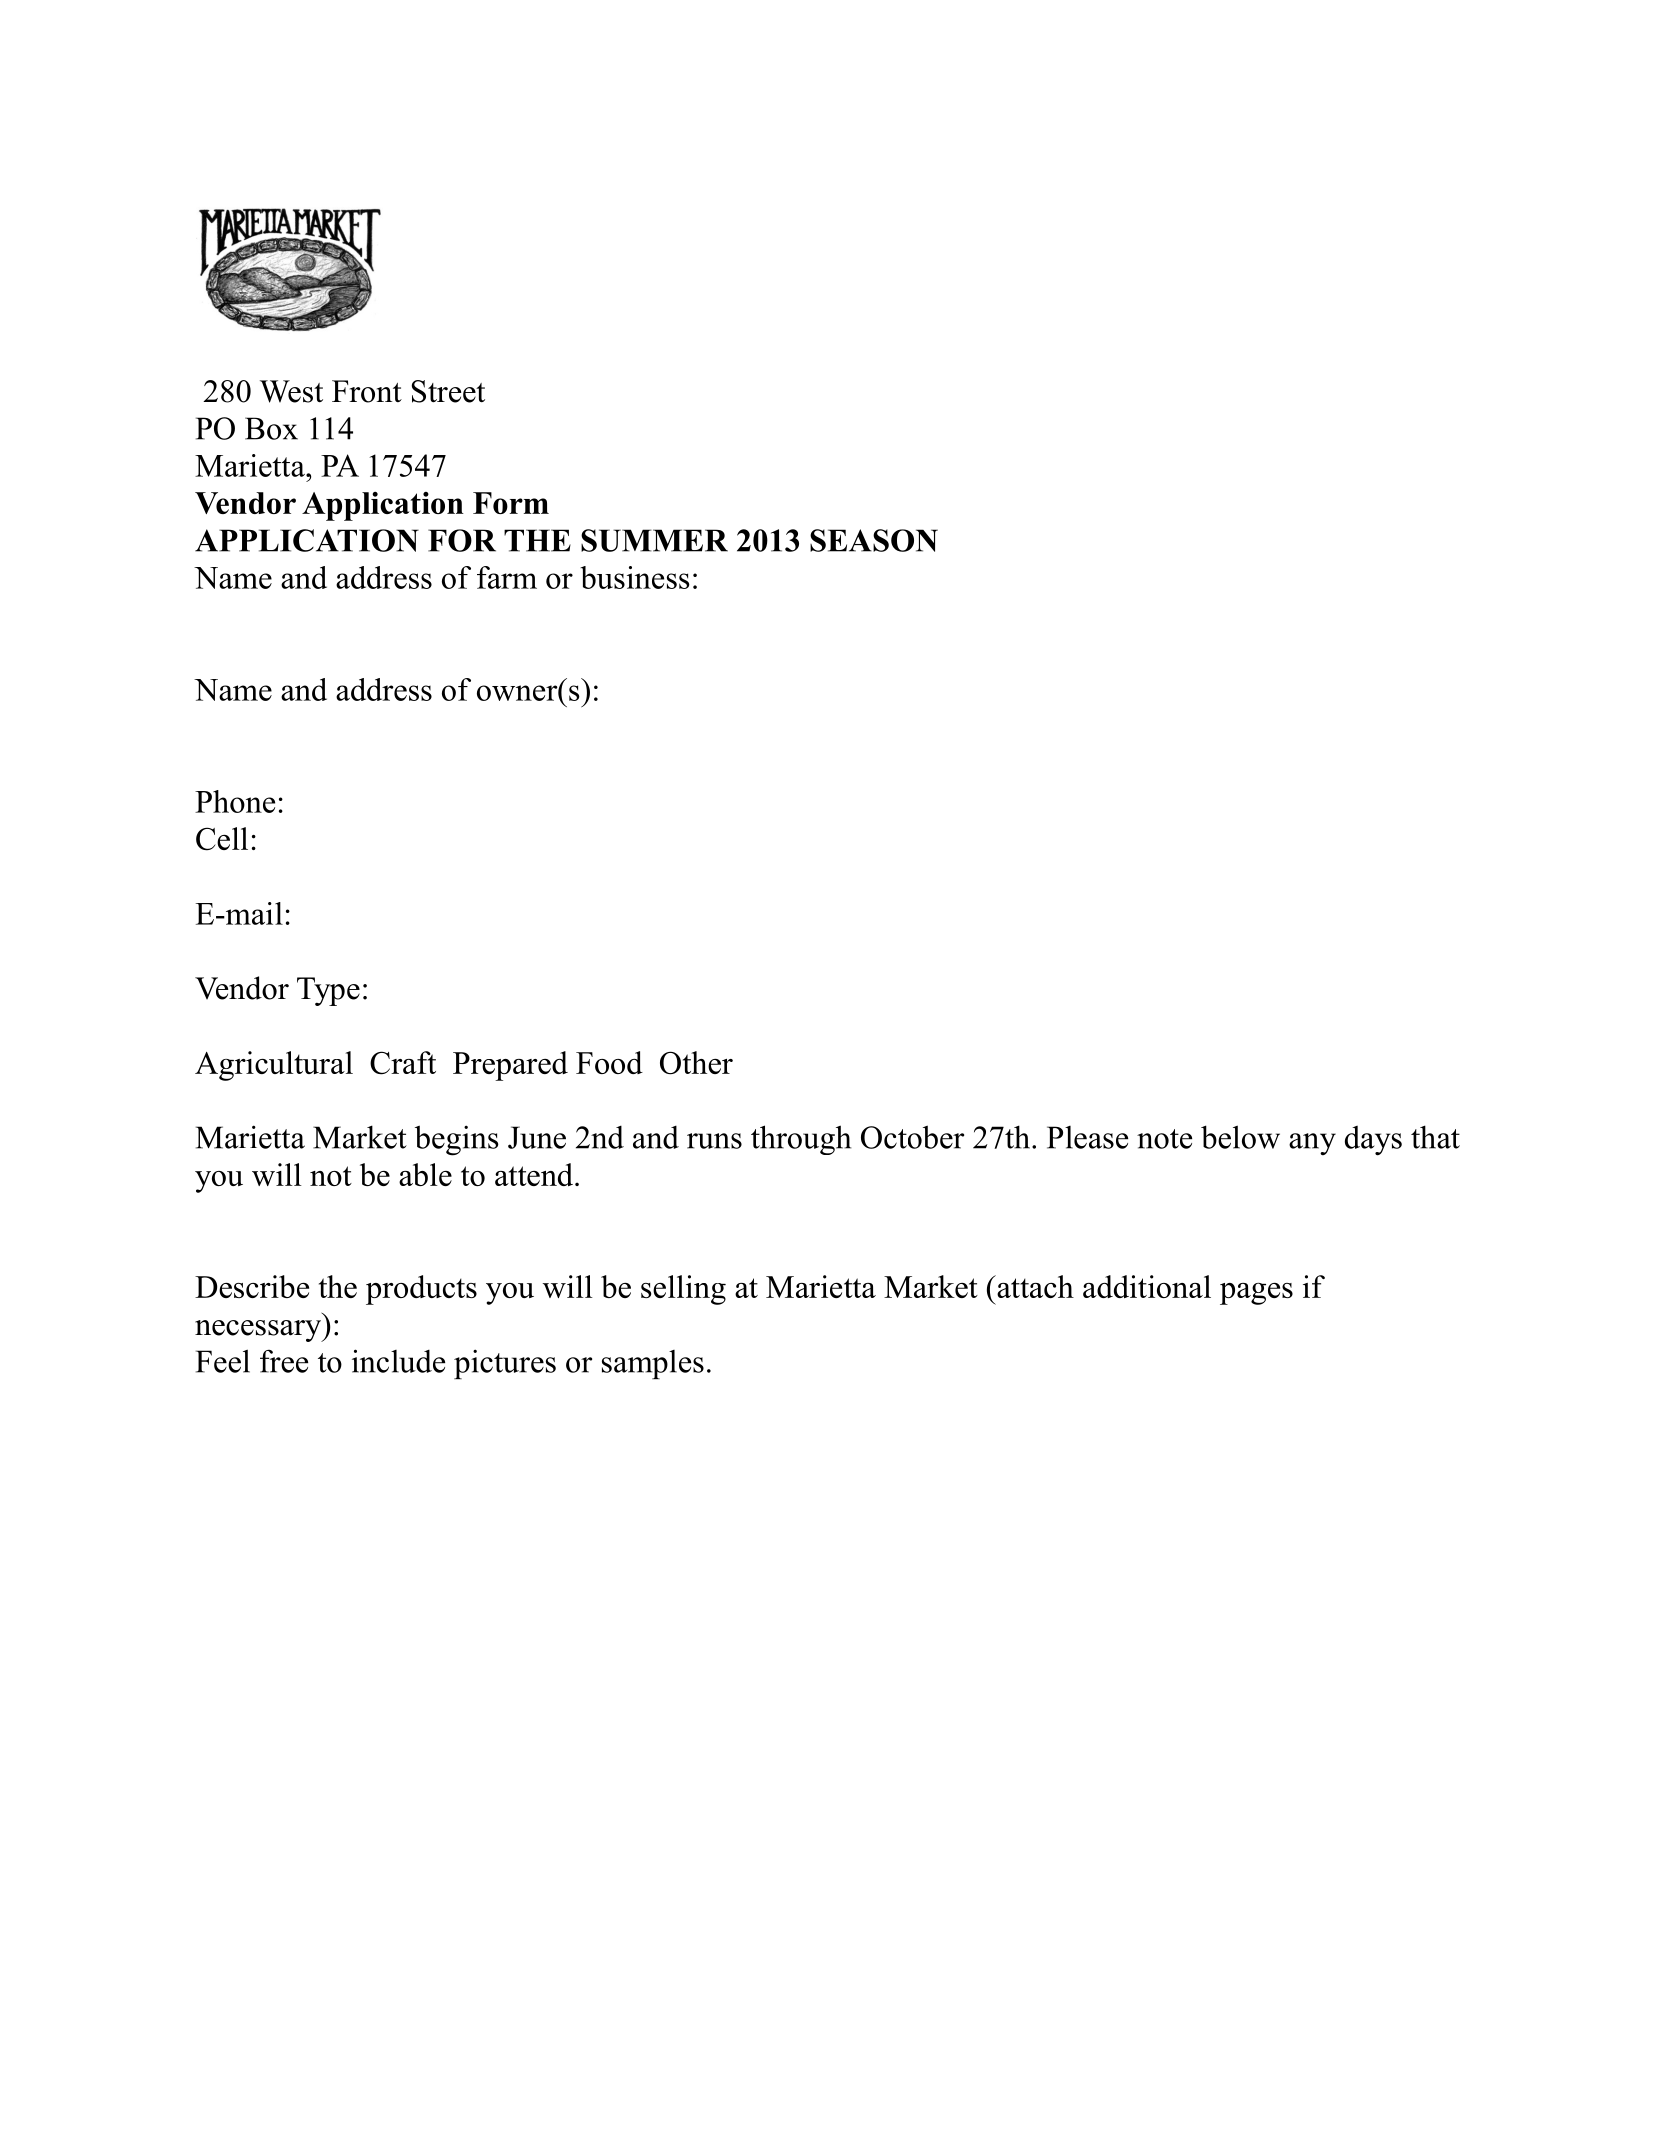 The image size is (1655, 2142). Describe the element at coordinates (235, 801) in the page. I see `Phone` at that location.
